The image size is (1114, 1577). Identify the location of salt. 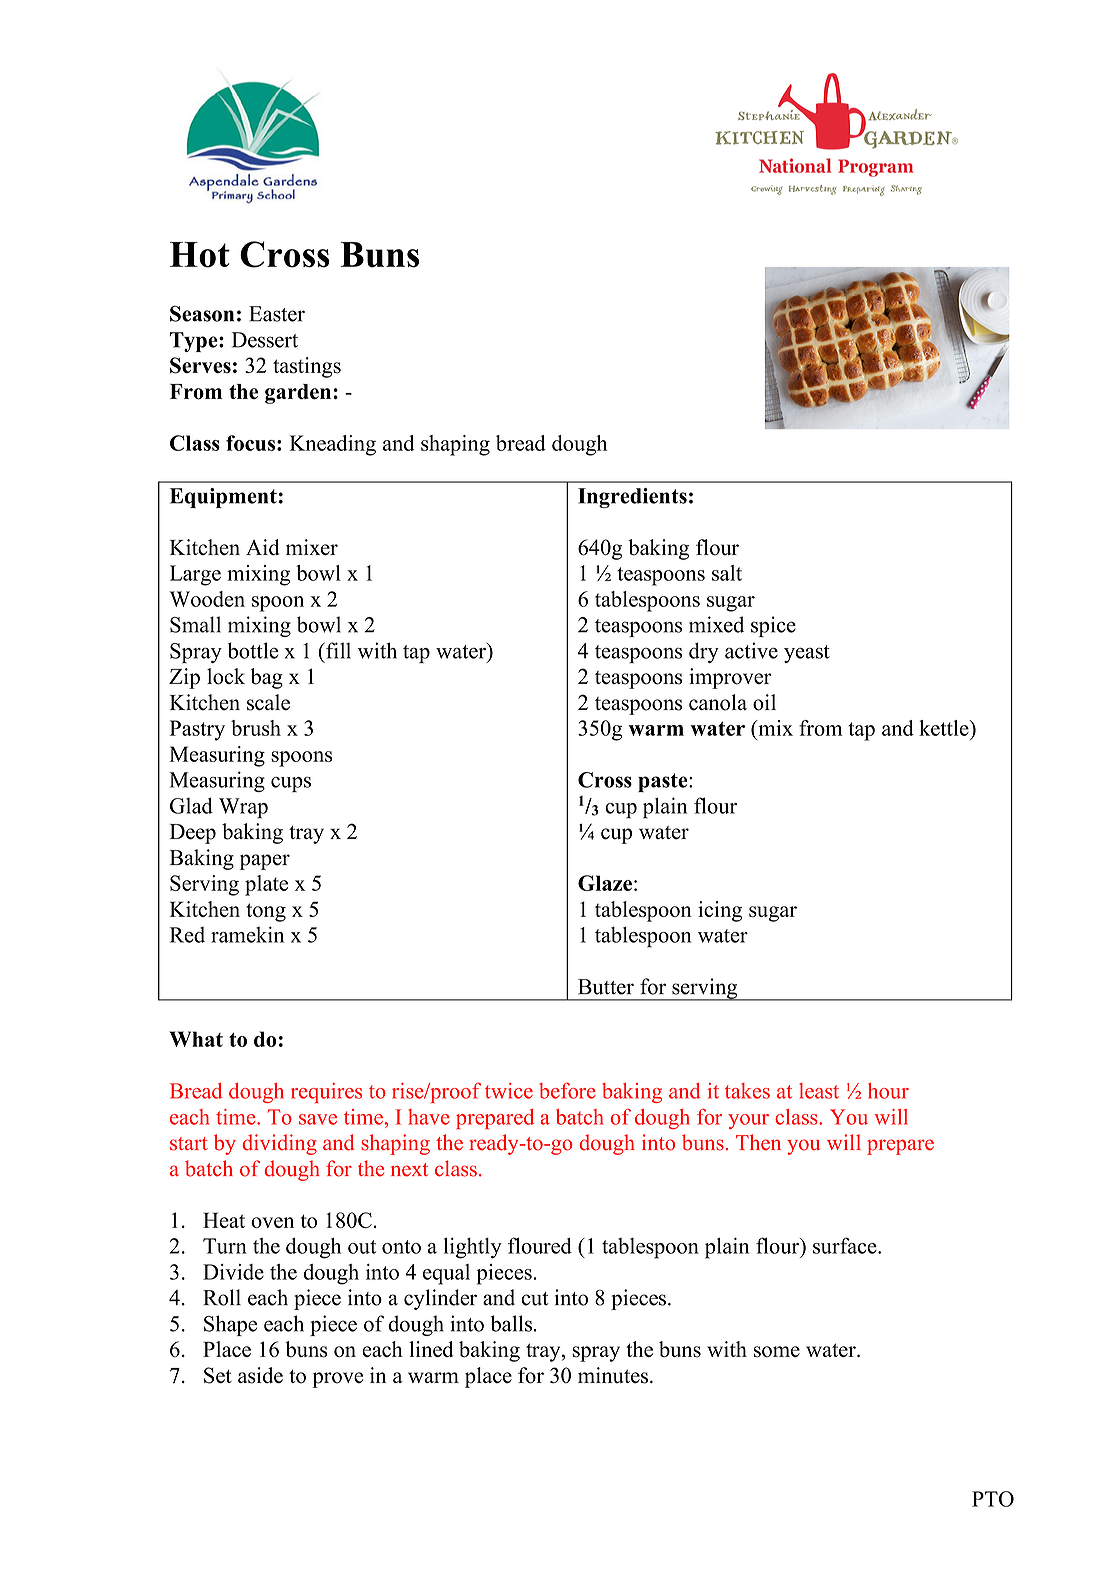
(727, 573).
